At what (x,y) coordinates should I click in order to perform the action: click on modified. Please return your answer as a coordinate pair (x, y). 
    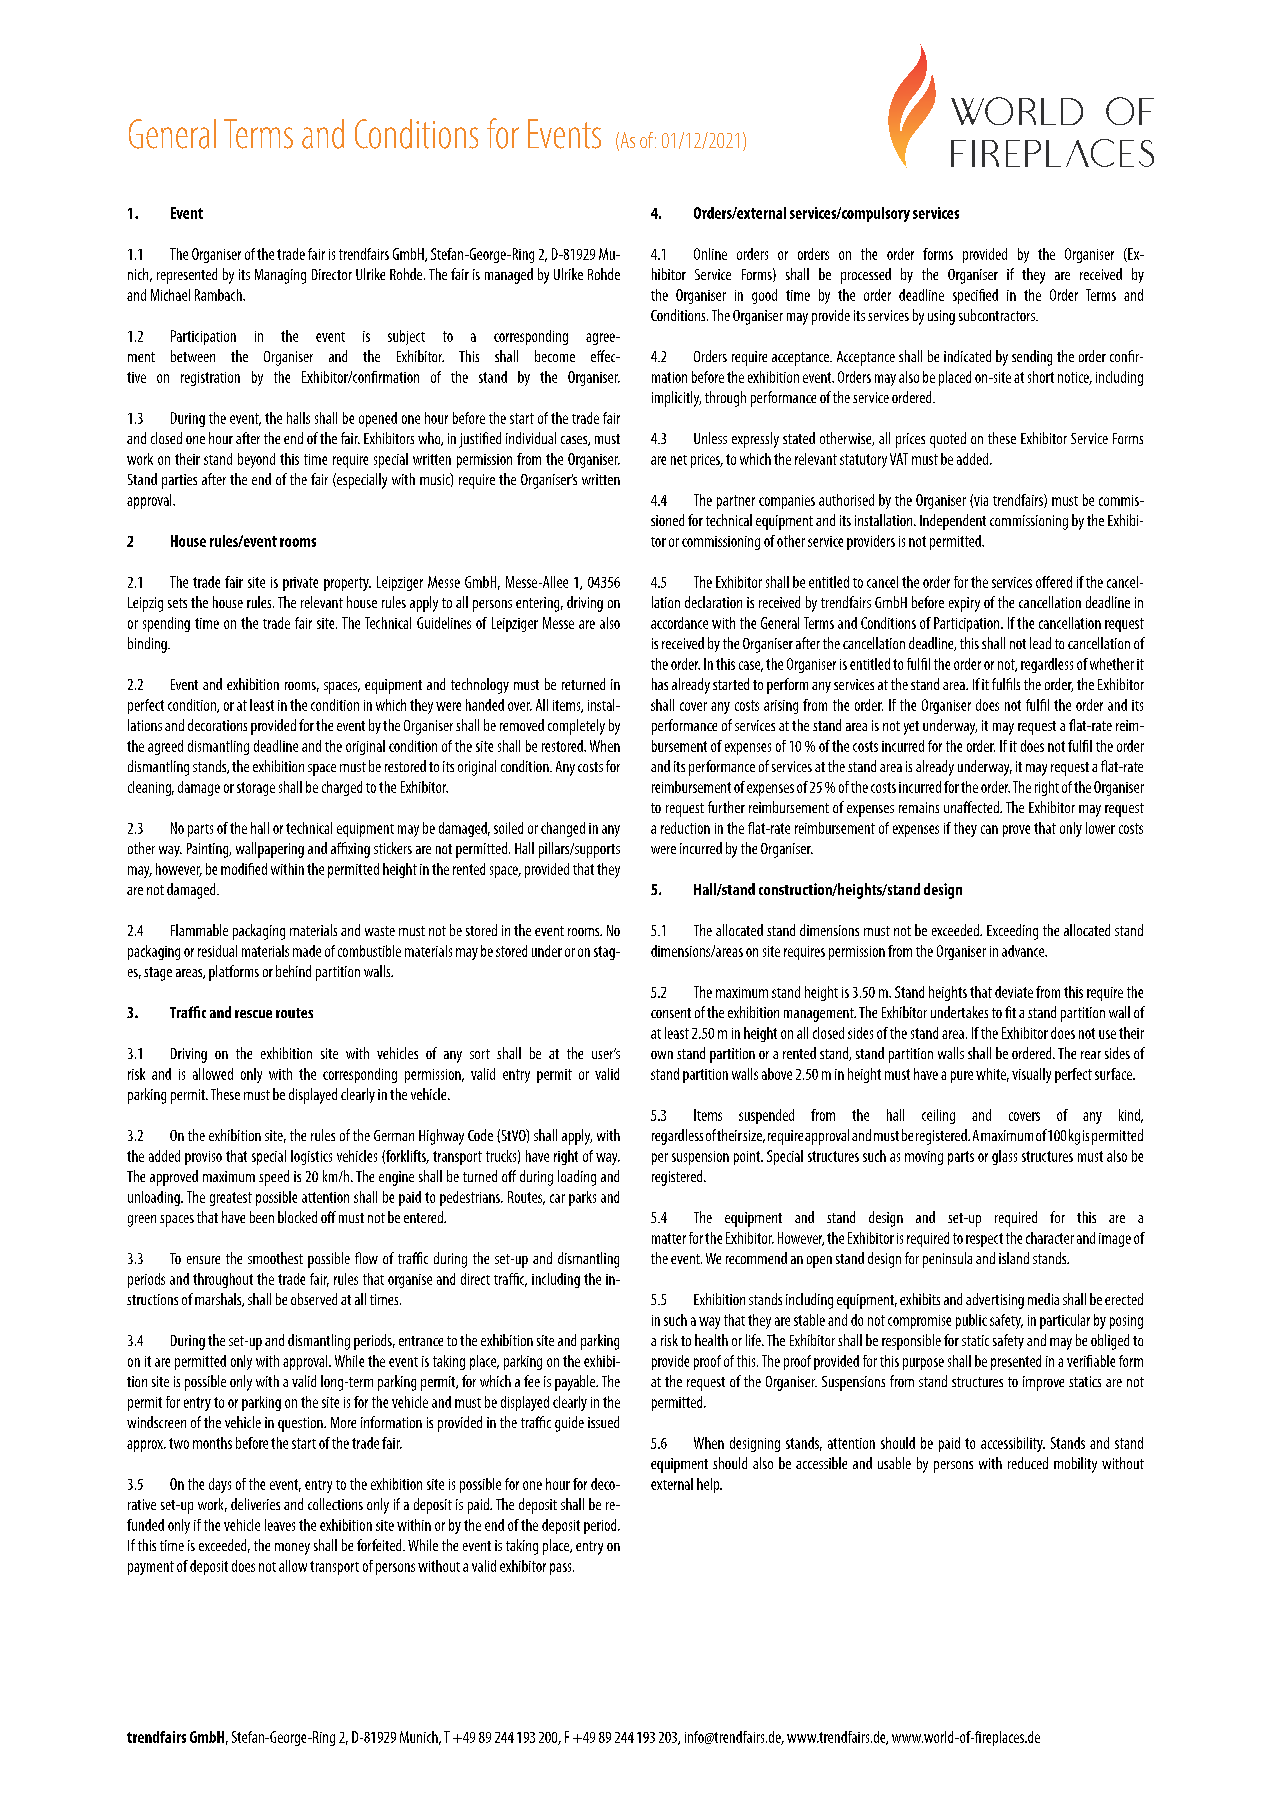
    Looking at the image, I should click on (244, 869).
